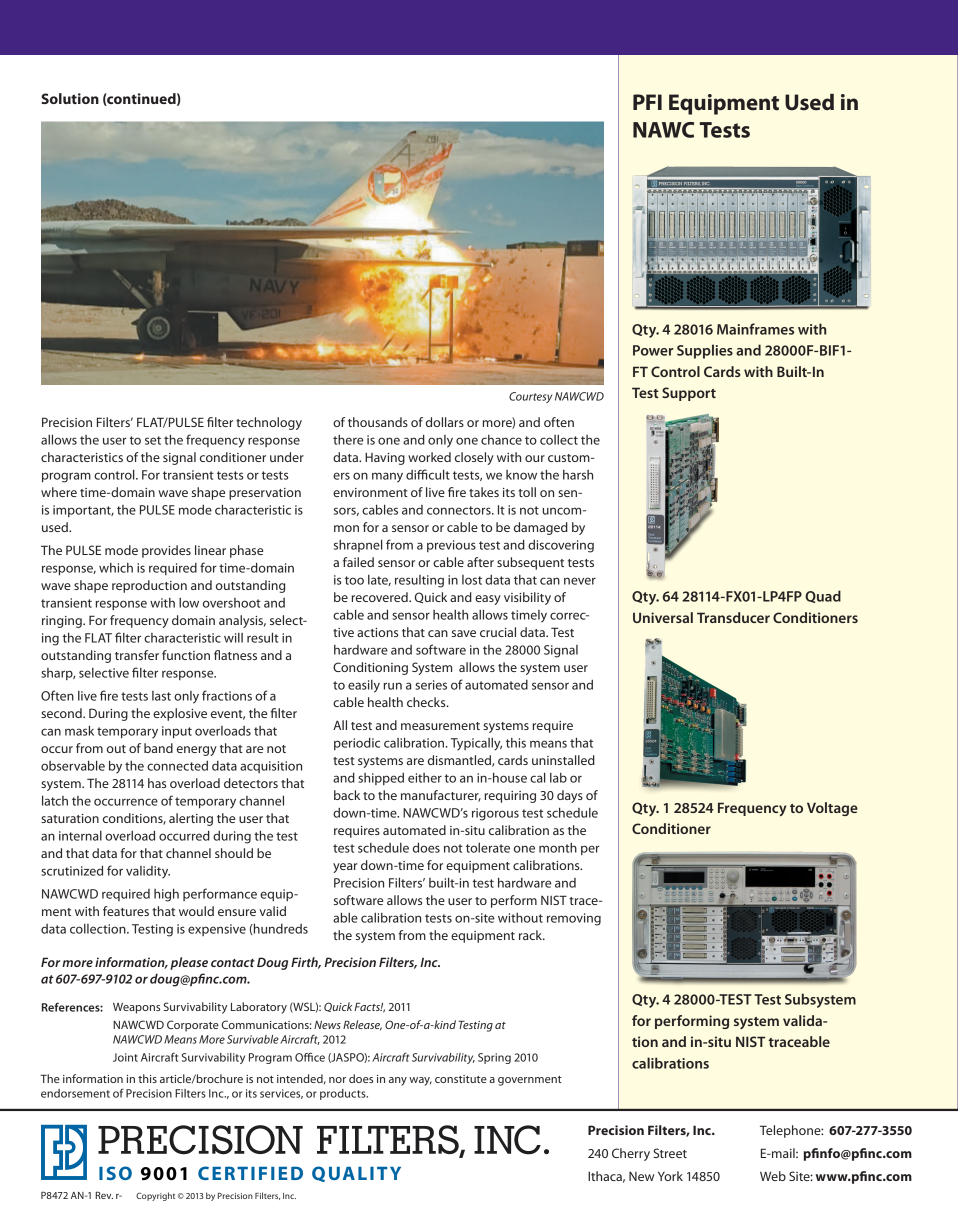 Image resolution: width=958 pixels, height=1232 pixels. I want to click on Courtesy, so click(530, 397).
